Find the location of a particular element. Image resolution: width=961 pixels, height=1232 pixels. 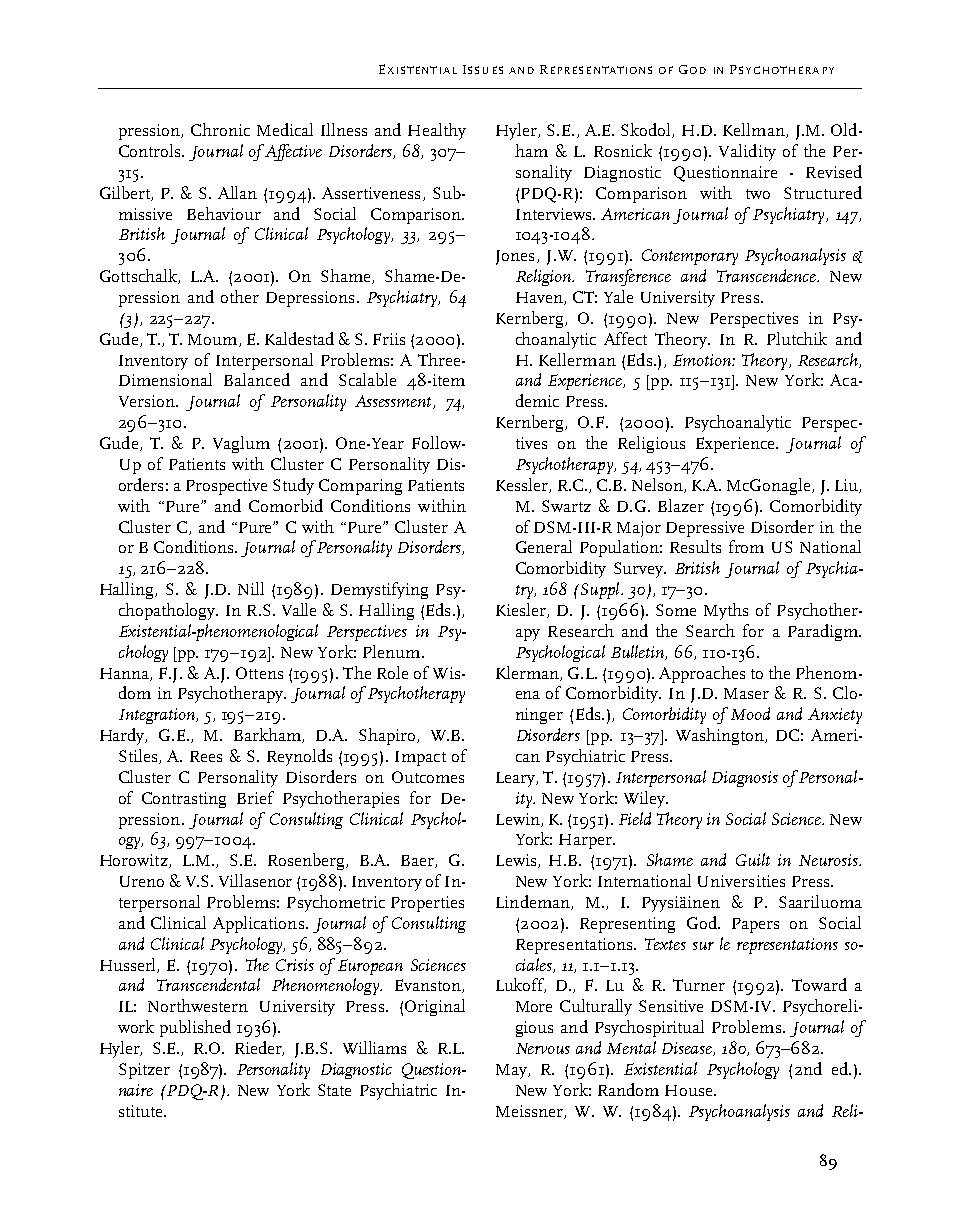

Rees is located at coordinates (206, 756).
